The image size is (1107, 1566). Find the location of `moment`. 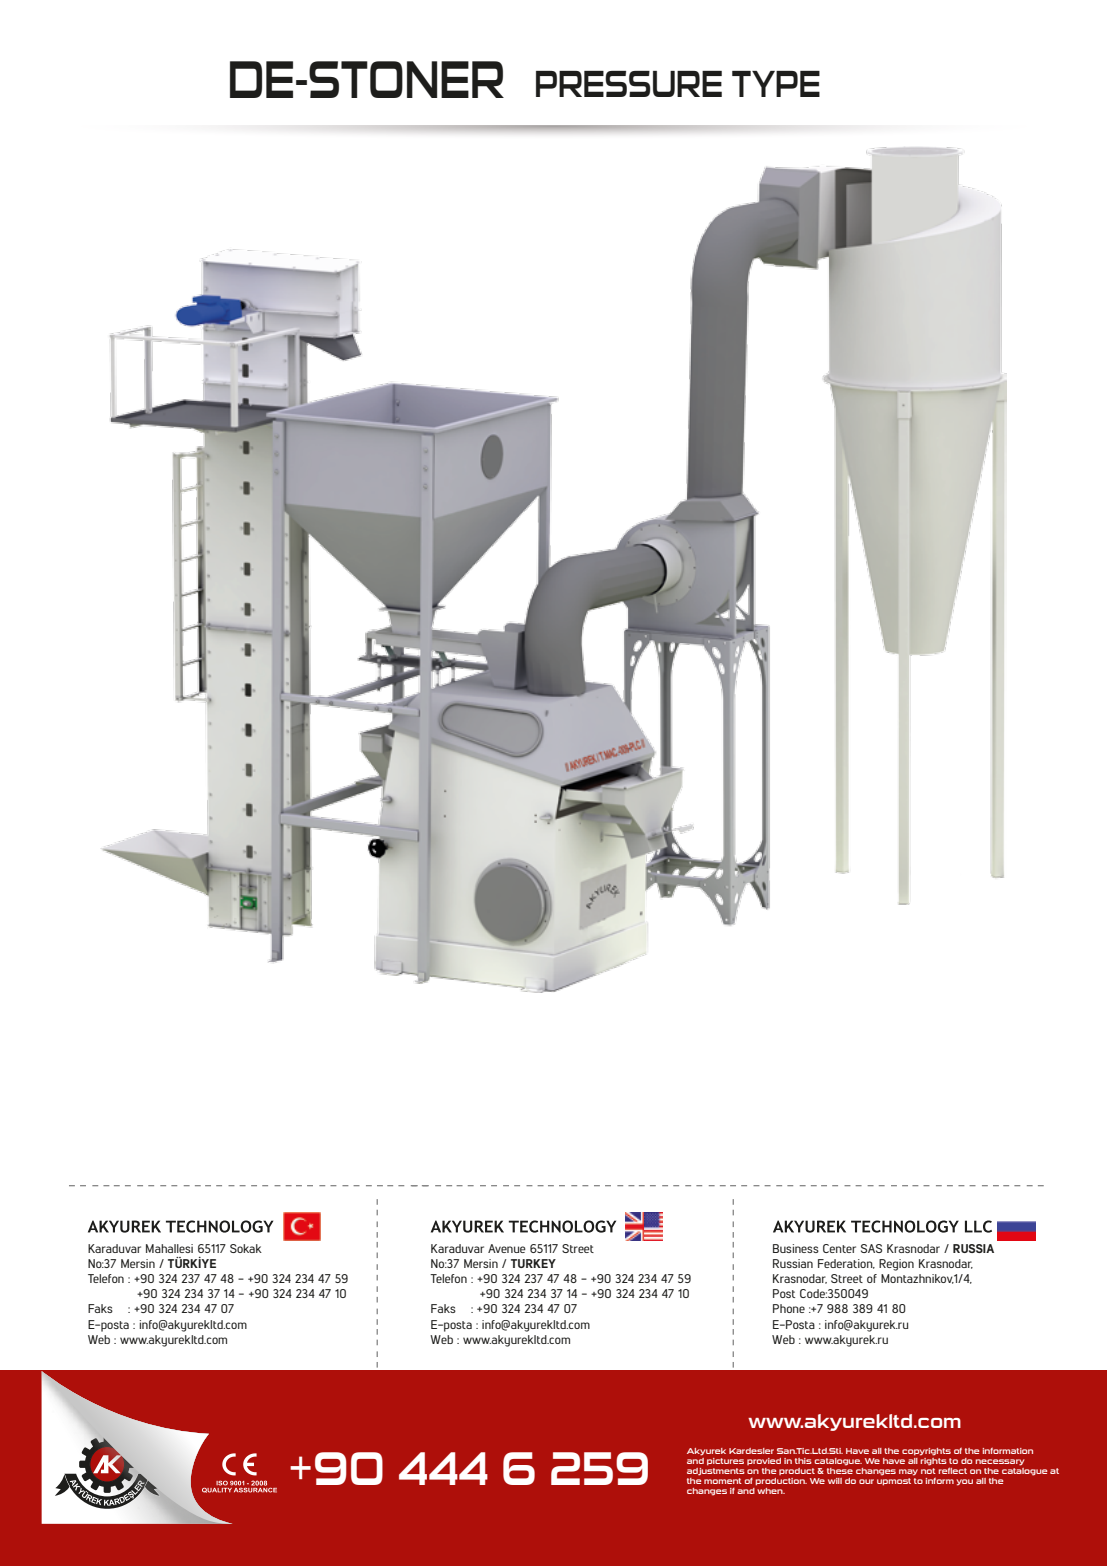

moment is located at coordinates (723, 1481).
